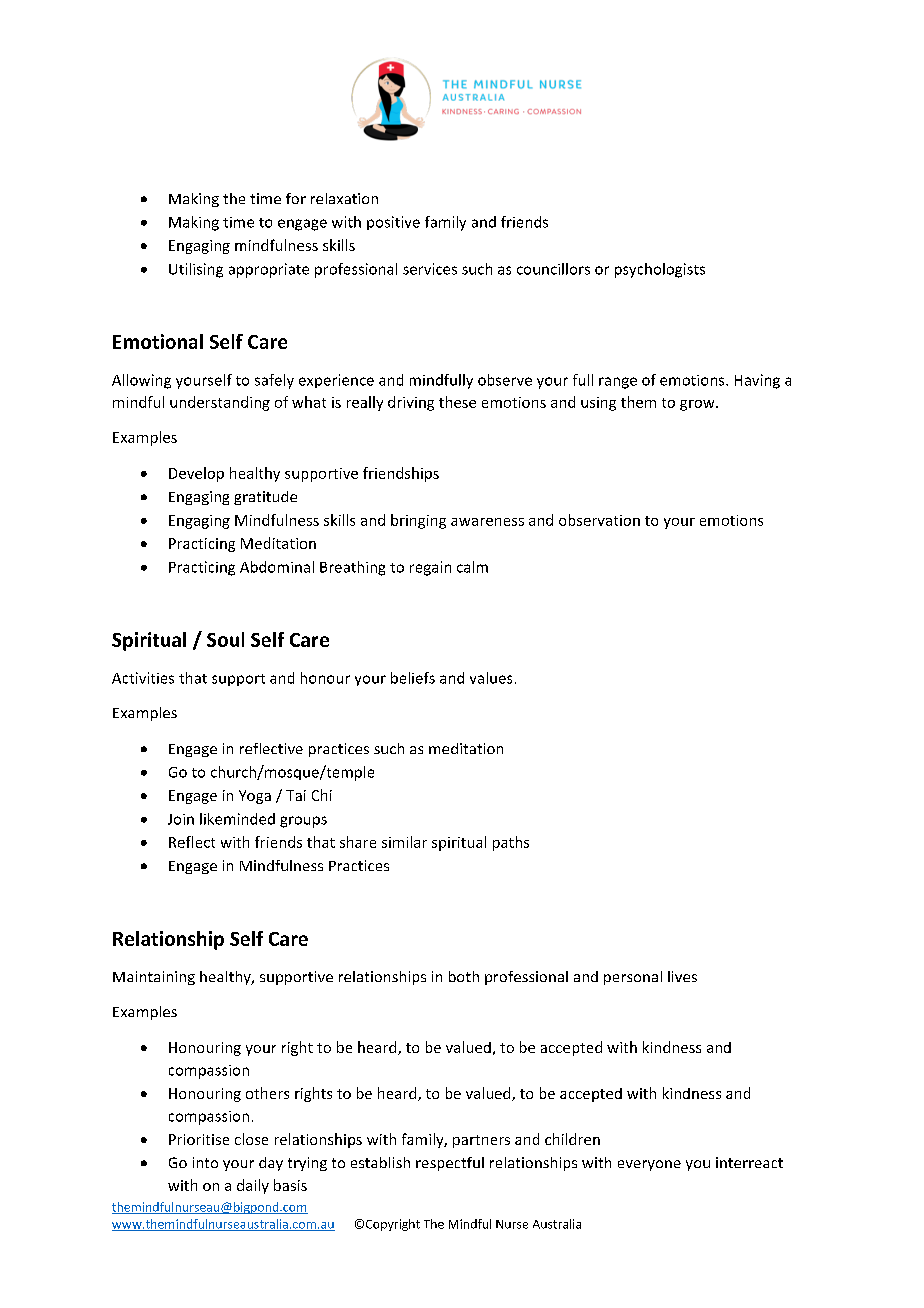  Describe the element at coordinates (491, 678) in the document. I see `values` at that location.
